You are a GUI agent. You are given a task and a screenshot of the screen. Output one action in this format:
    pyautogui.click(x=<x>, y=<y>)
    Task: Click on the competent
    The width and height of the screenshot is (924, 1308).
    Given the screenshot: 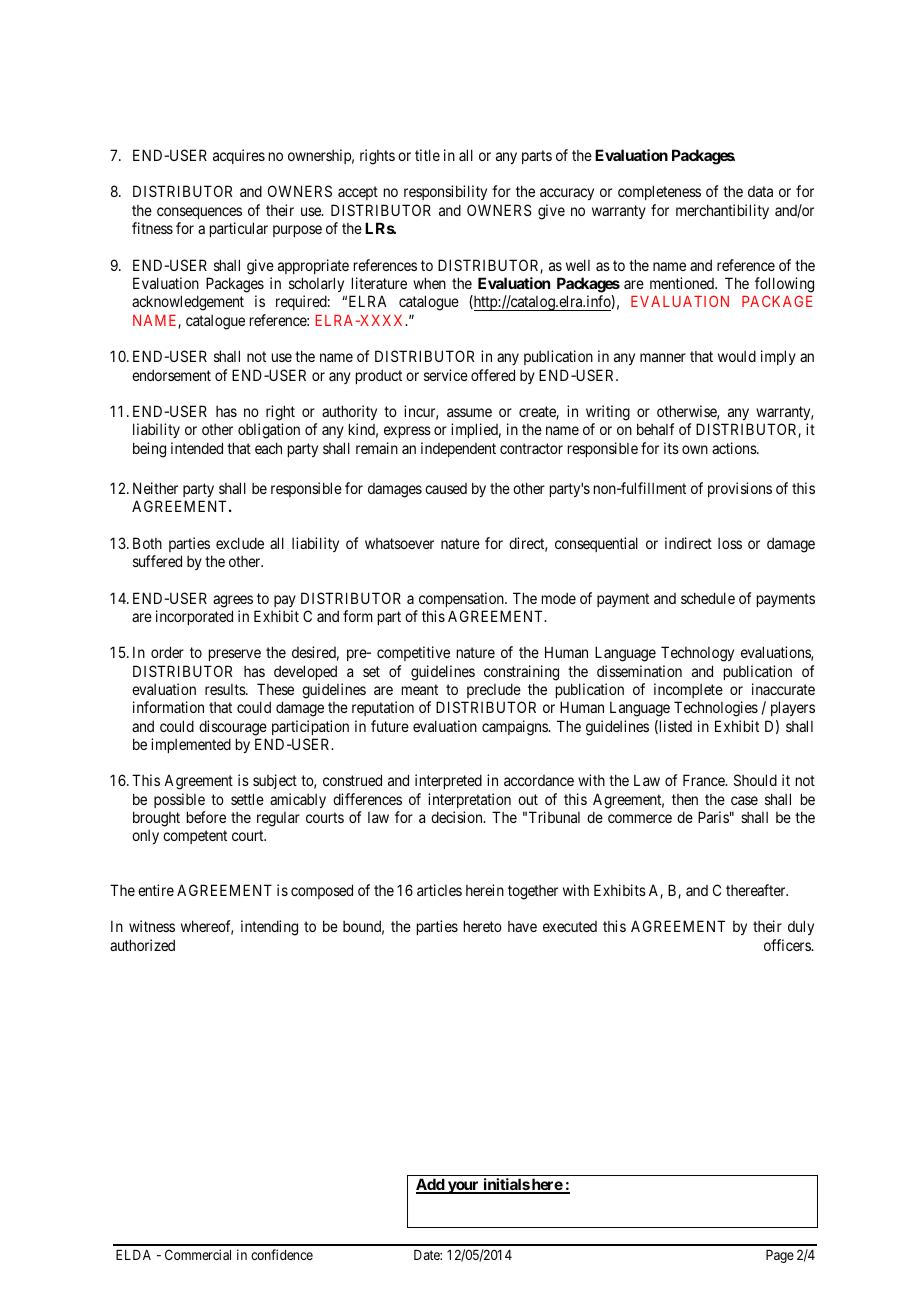 What is the action you would take?
    pyautogui.click(x=195, y=837)
